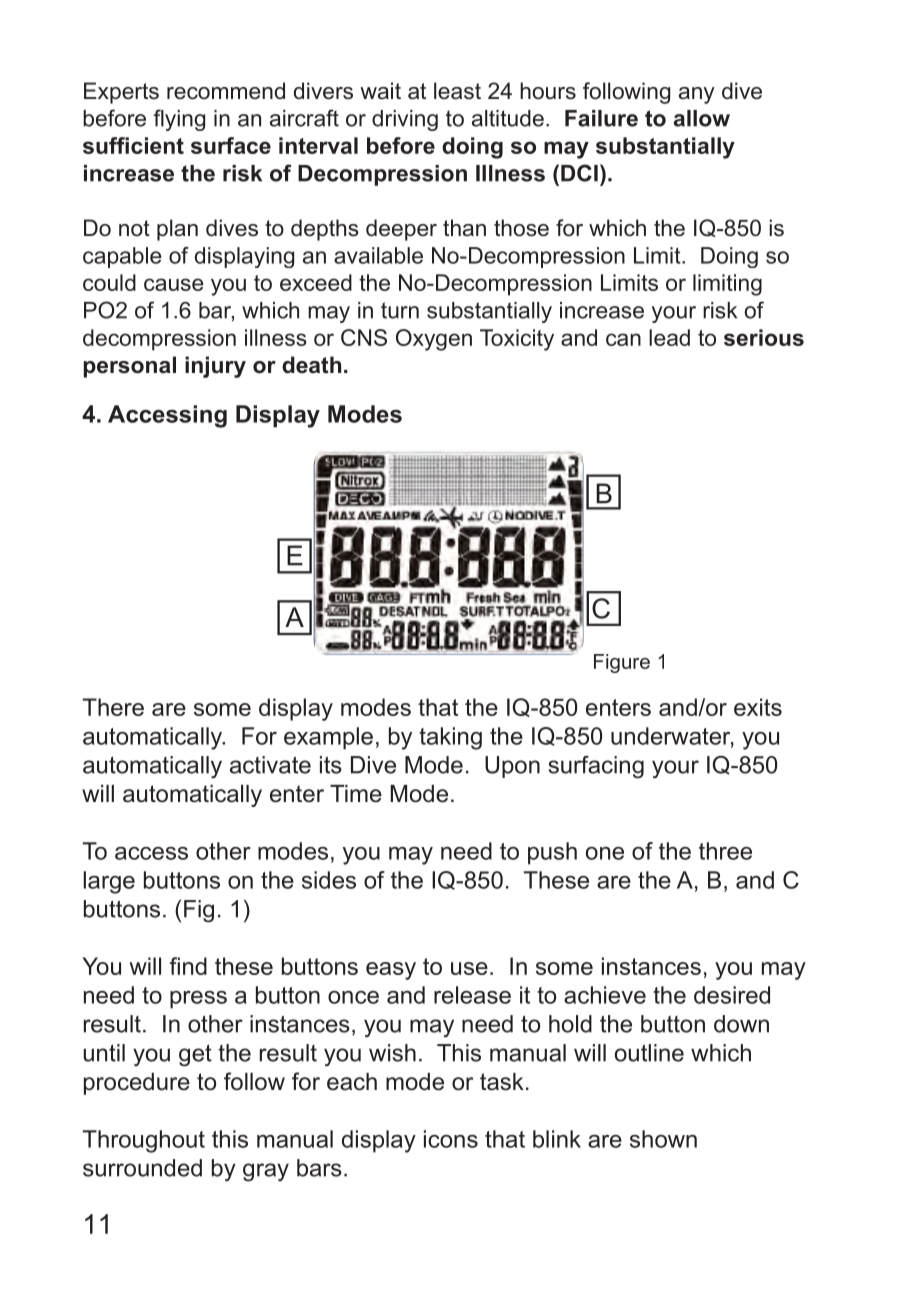 The height and width of the screenshot is (1316, 905). Describe the element at coordinates (179, 120) in the screenshot. I see `flying` at that location.
